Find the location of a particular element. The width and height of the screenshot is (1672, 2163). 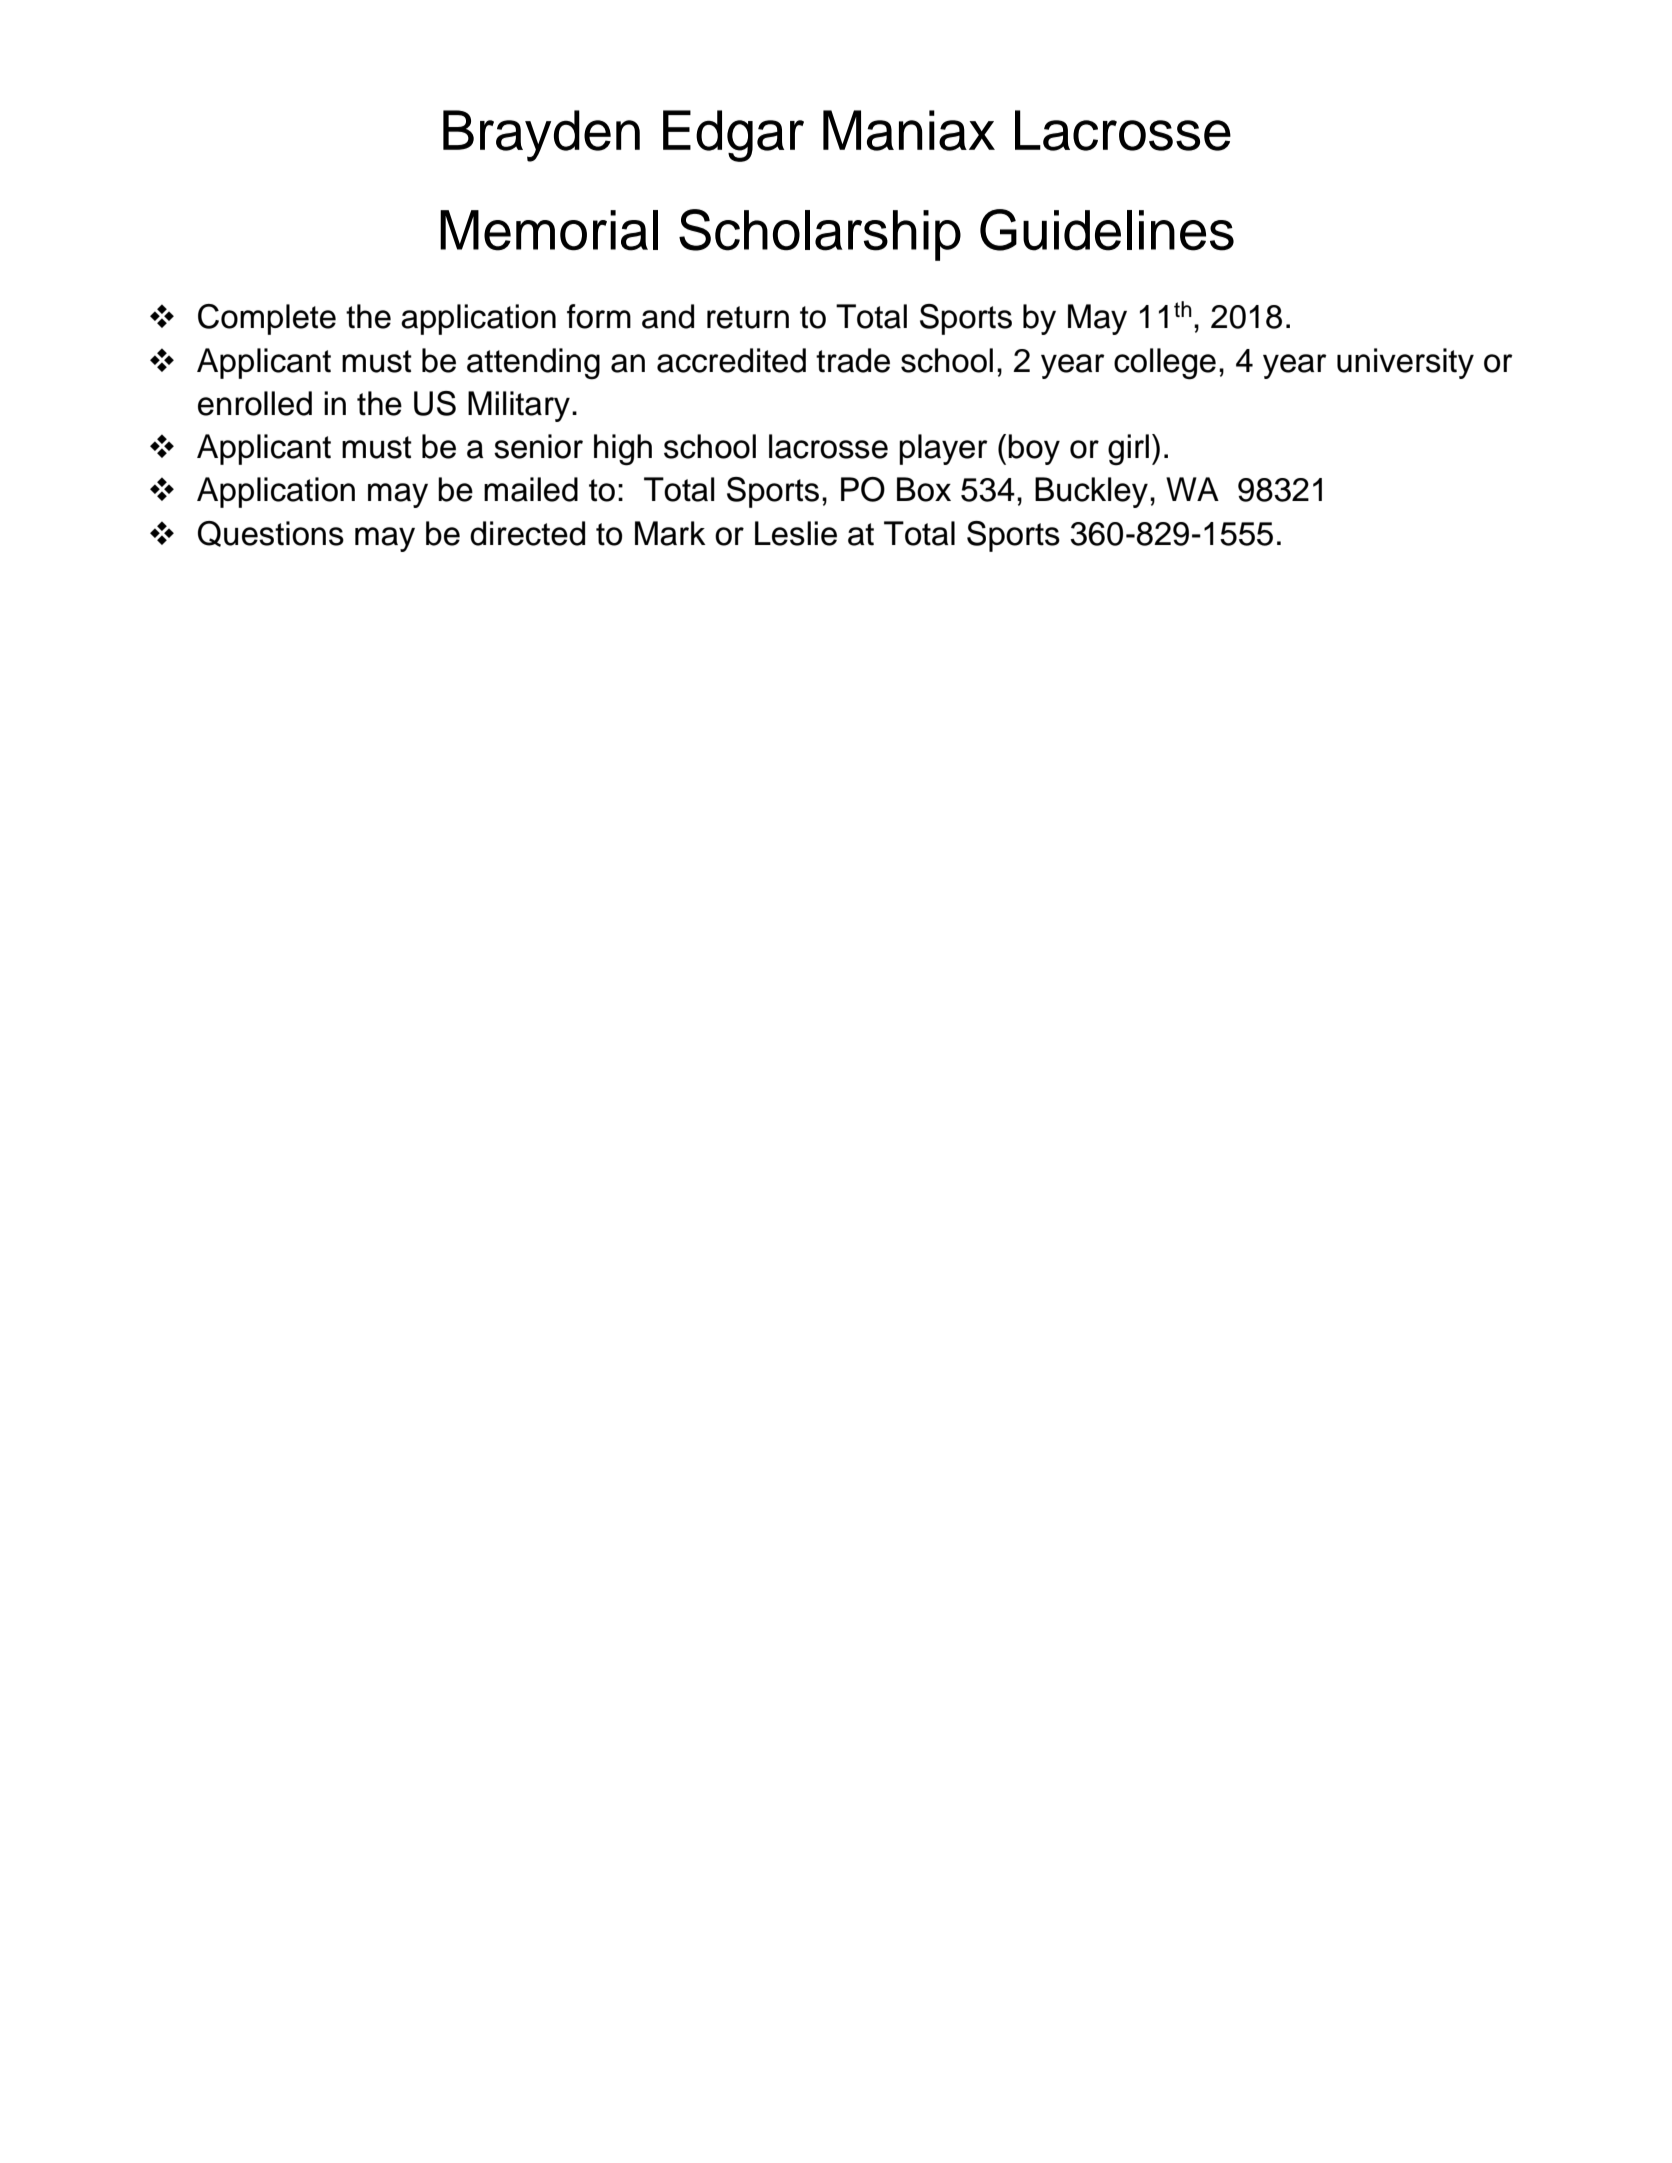

college is located at coordinates (1165, 364).
